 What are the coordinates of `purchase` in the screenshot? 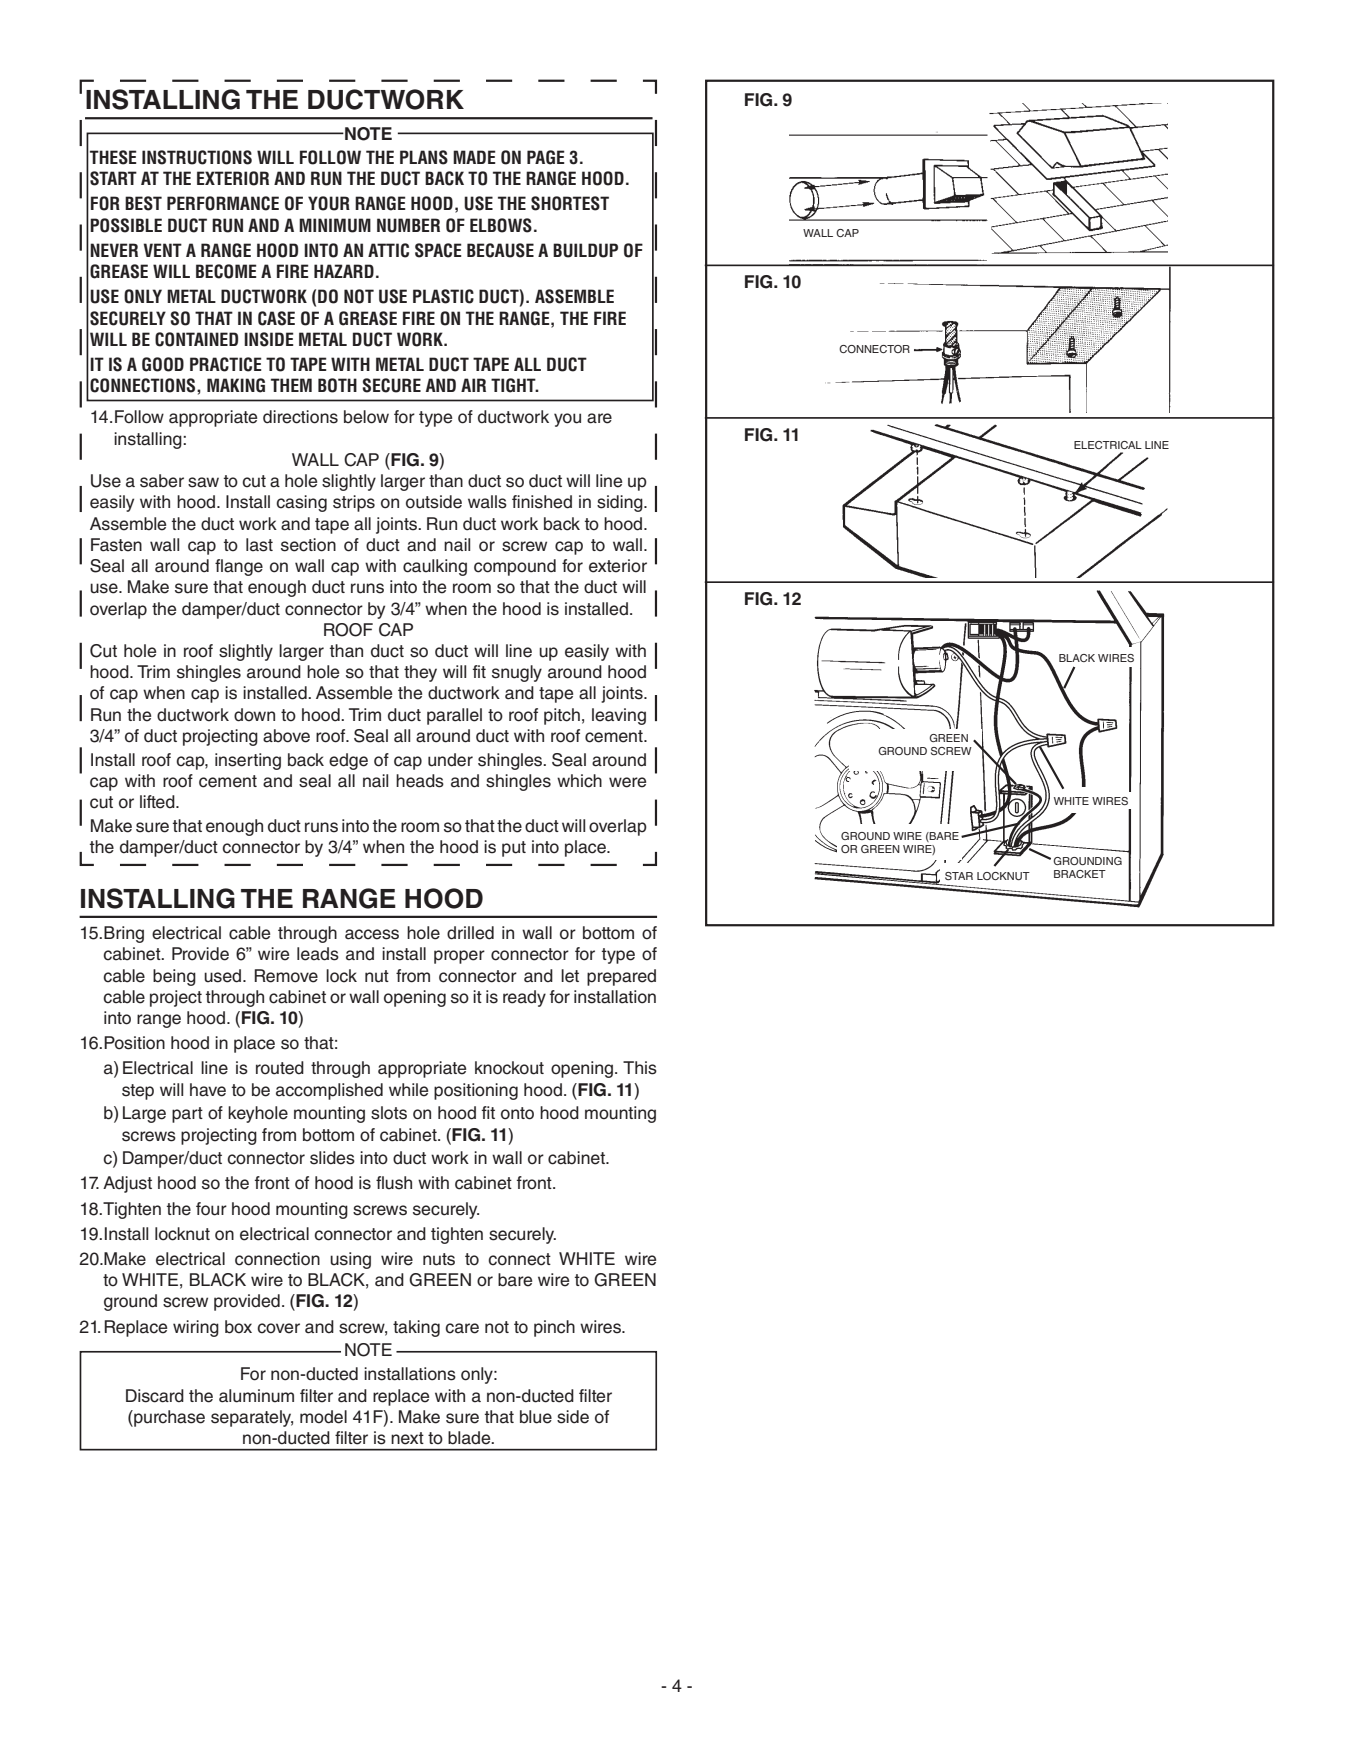 It's located at (168, 1418).
